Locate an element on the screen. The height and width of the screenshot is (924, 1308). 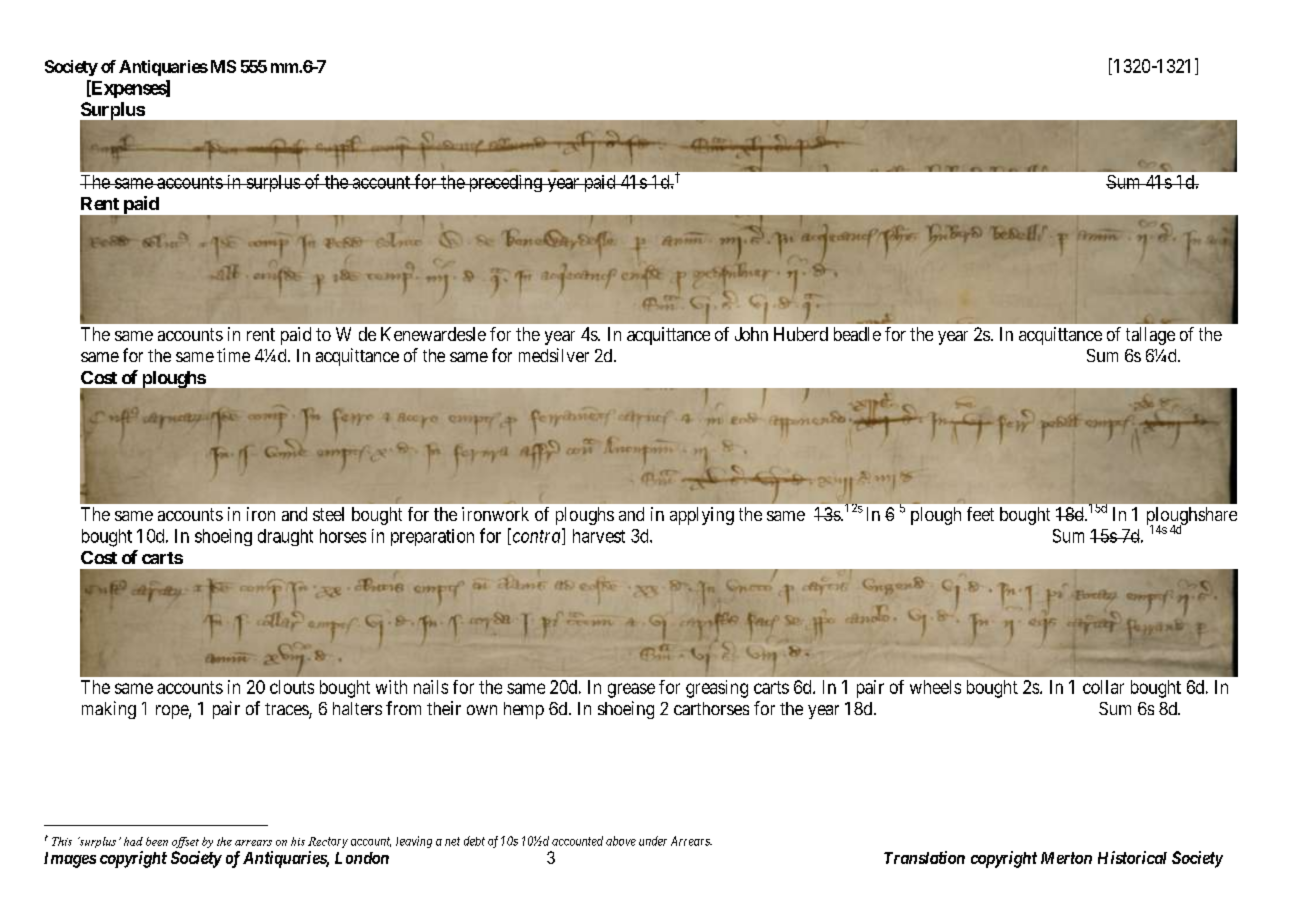
beadle is located at coordinates (857, 334).
